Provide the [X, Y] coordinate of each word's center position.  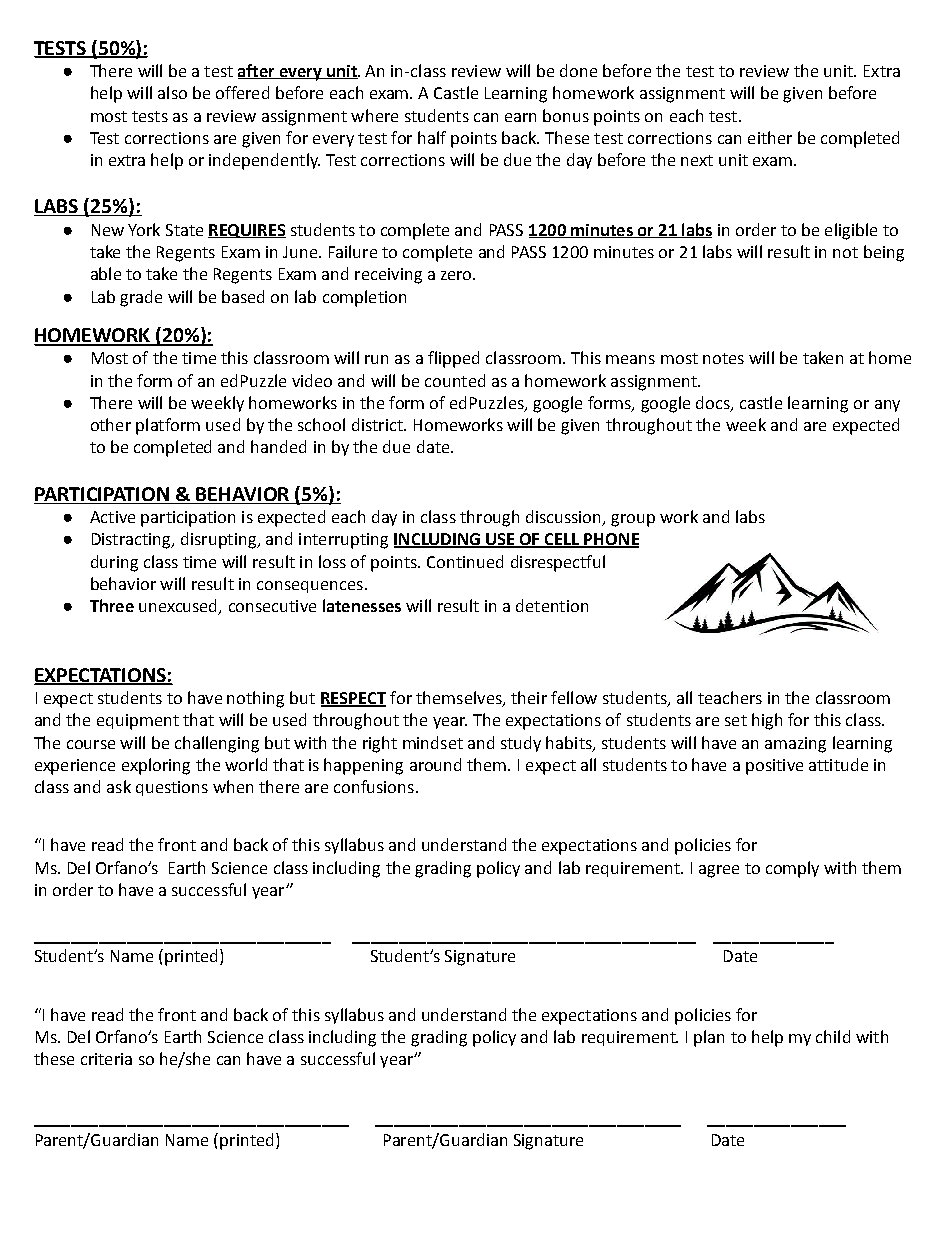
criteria [106, 1059]
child [833, 1036]
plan [709, 1038]
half [432, 137]
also [172, 92]
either [770, 137]
